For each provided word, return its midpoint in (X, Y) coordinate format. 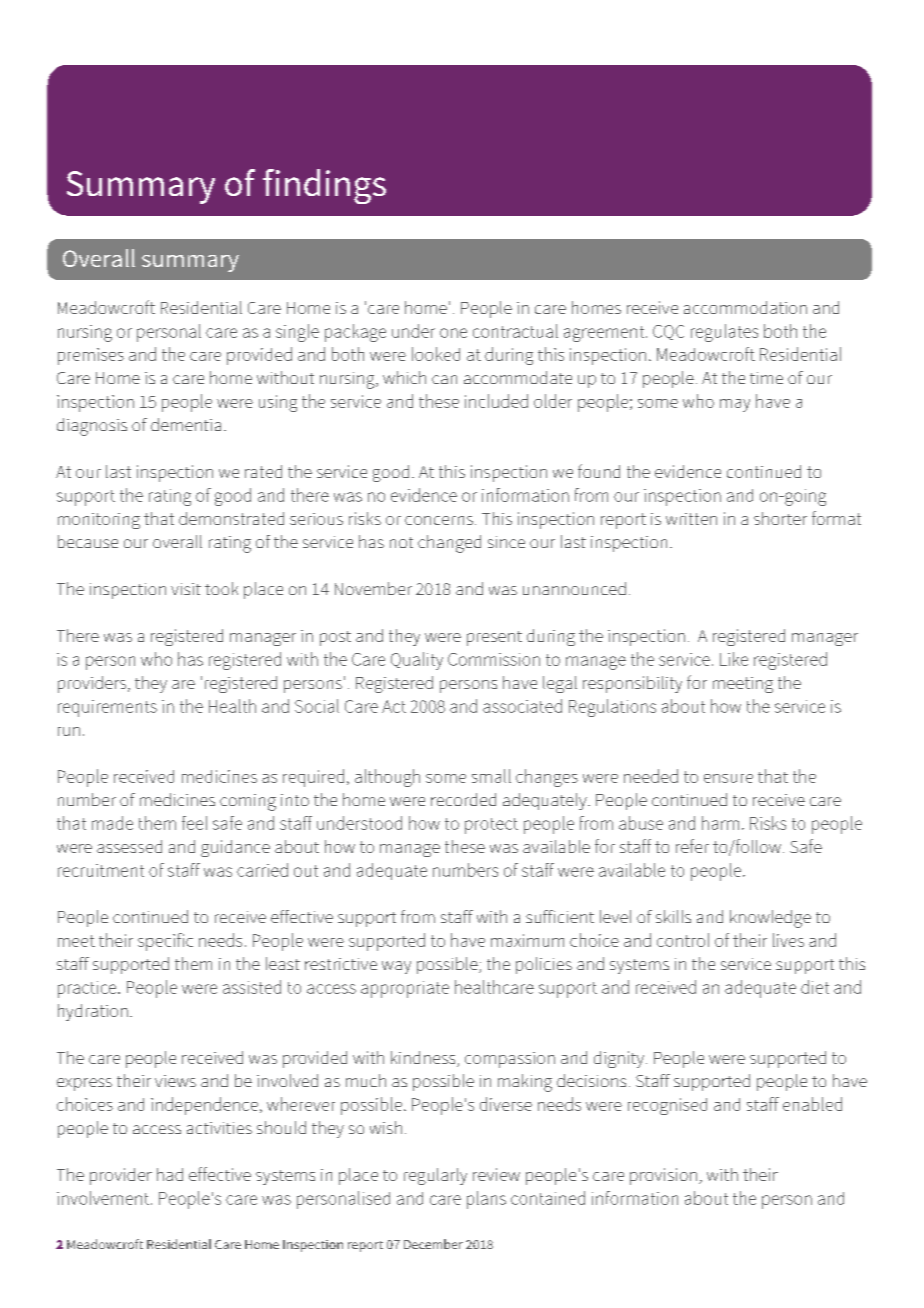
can (444, 379)
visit (186, 589)
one (453, 333)
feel (194, 823)
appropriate (405, 989)
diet (815, 987)
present (494, 638)
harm (720, 823)
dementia (186, 424)
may (735, 405)
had (170, 1174)
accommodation (745, 307)
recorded (463, 799)
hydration (93, 1012)
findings (324, 186)
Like (734, 659)
